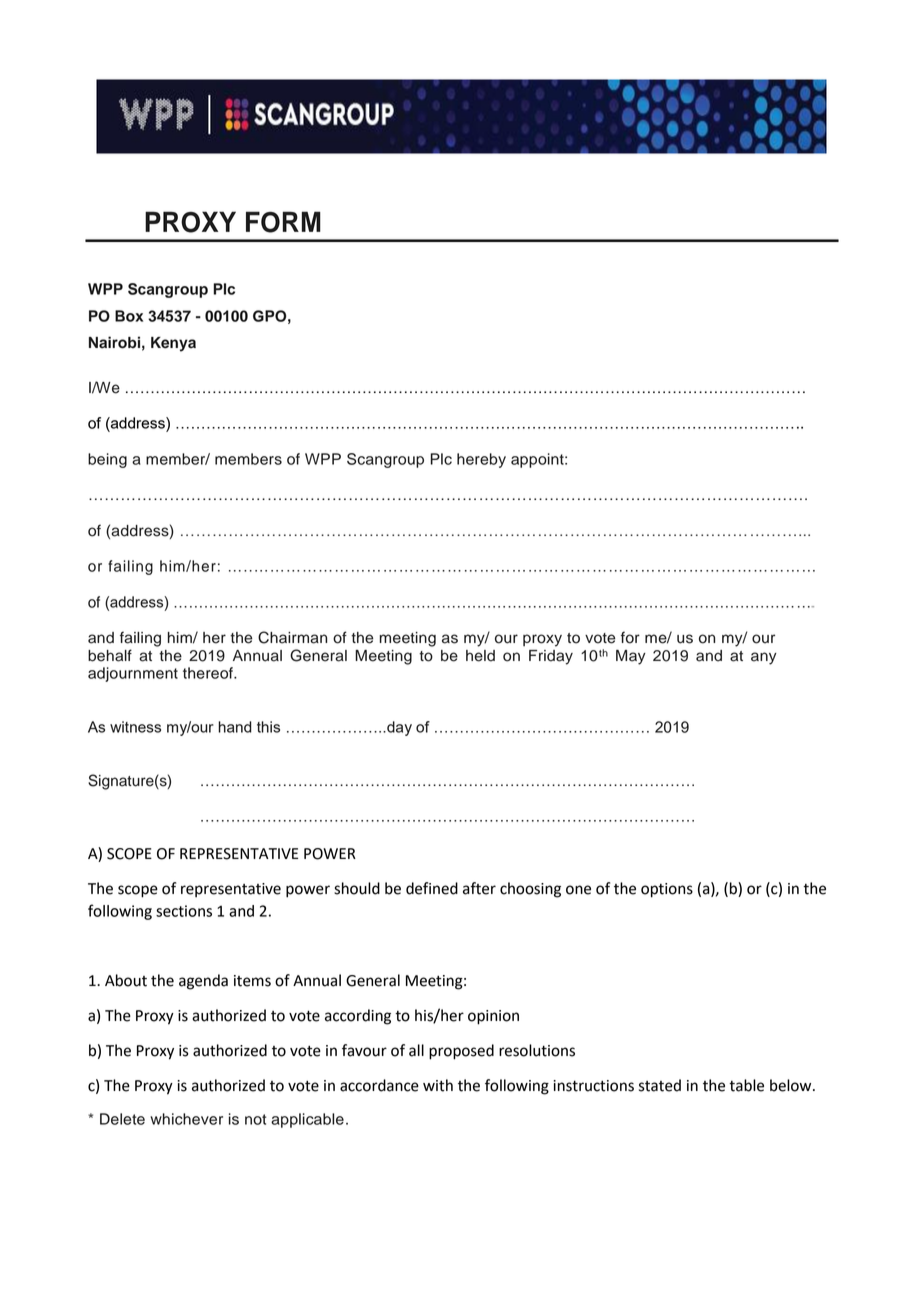  I want to click on whichever, so click(186, 1119).
